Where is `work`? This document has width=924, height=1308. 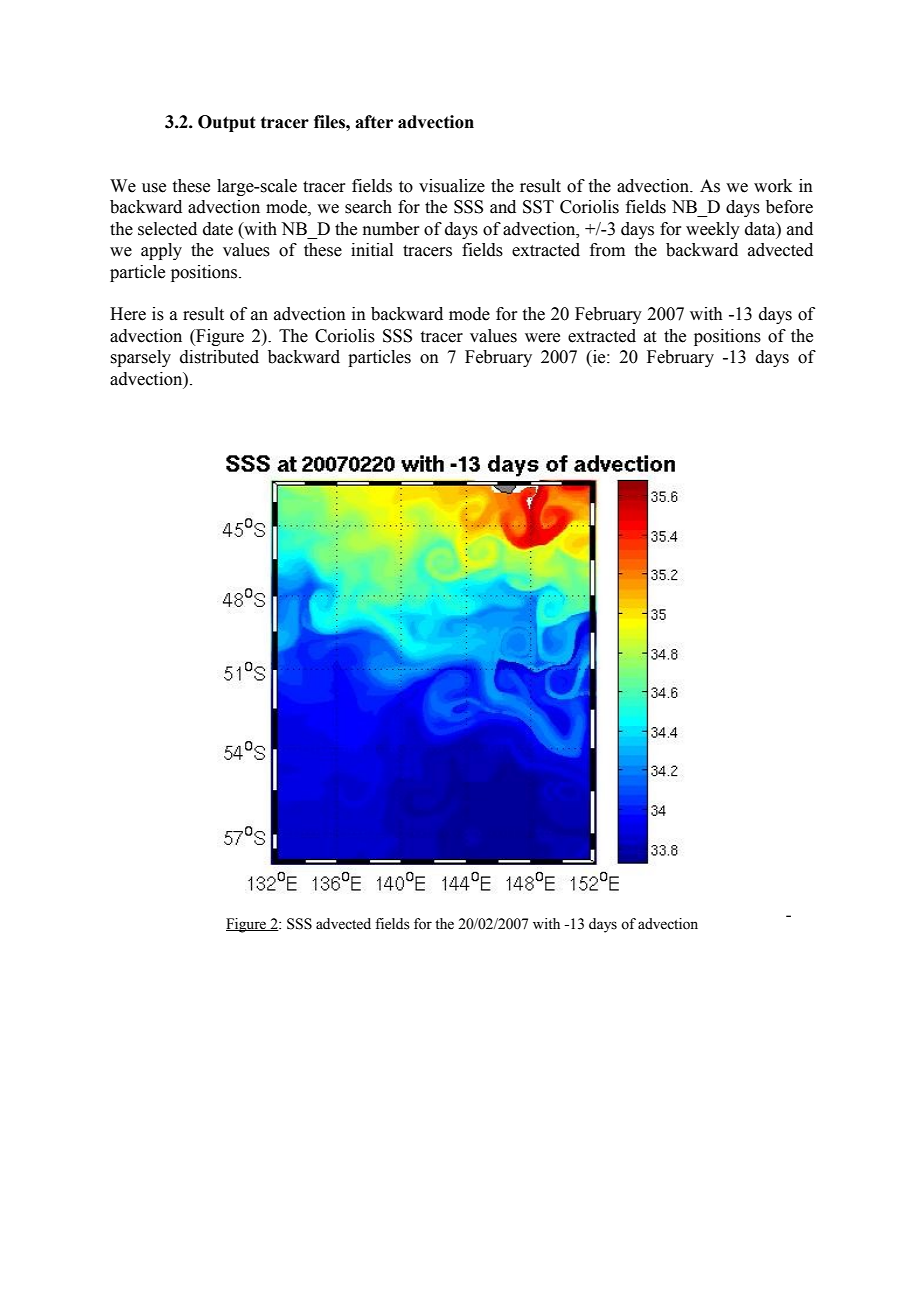
work is located at coordinates (773, 186).
